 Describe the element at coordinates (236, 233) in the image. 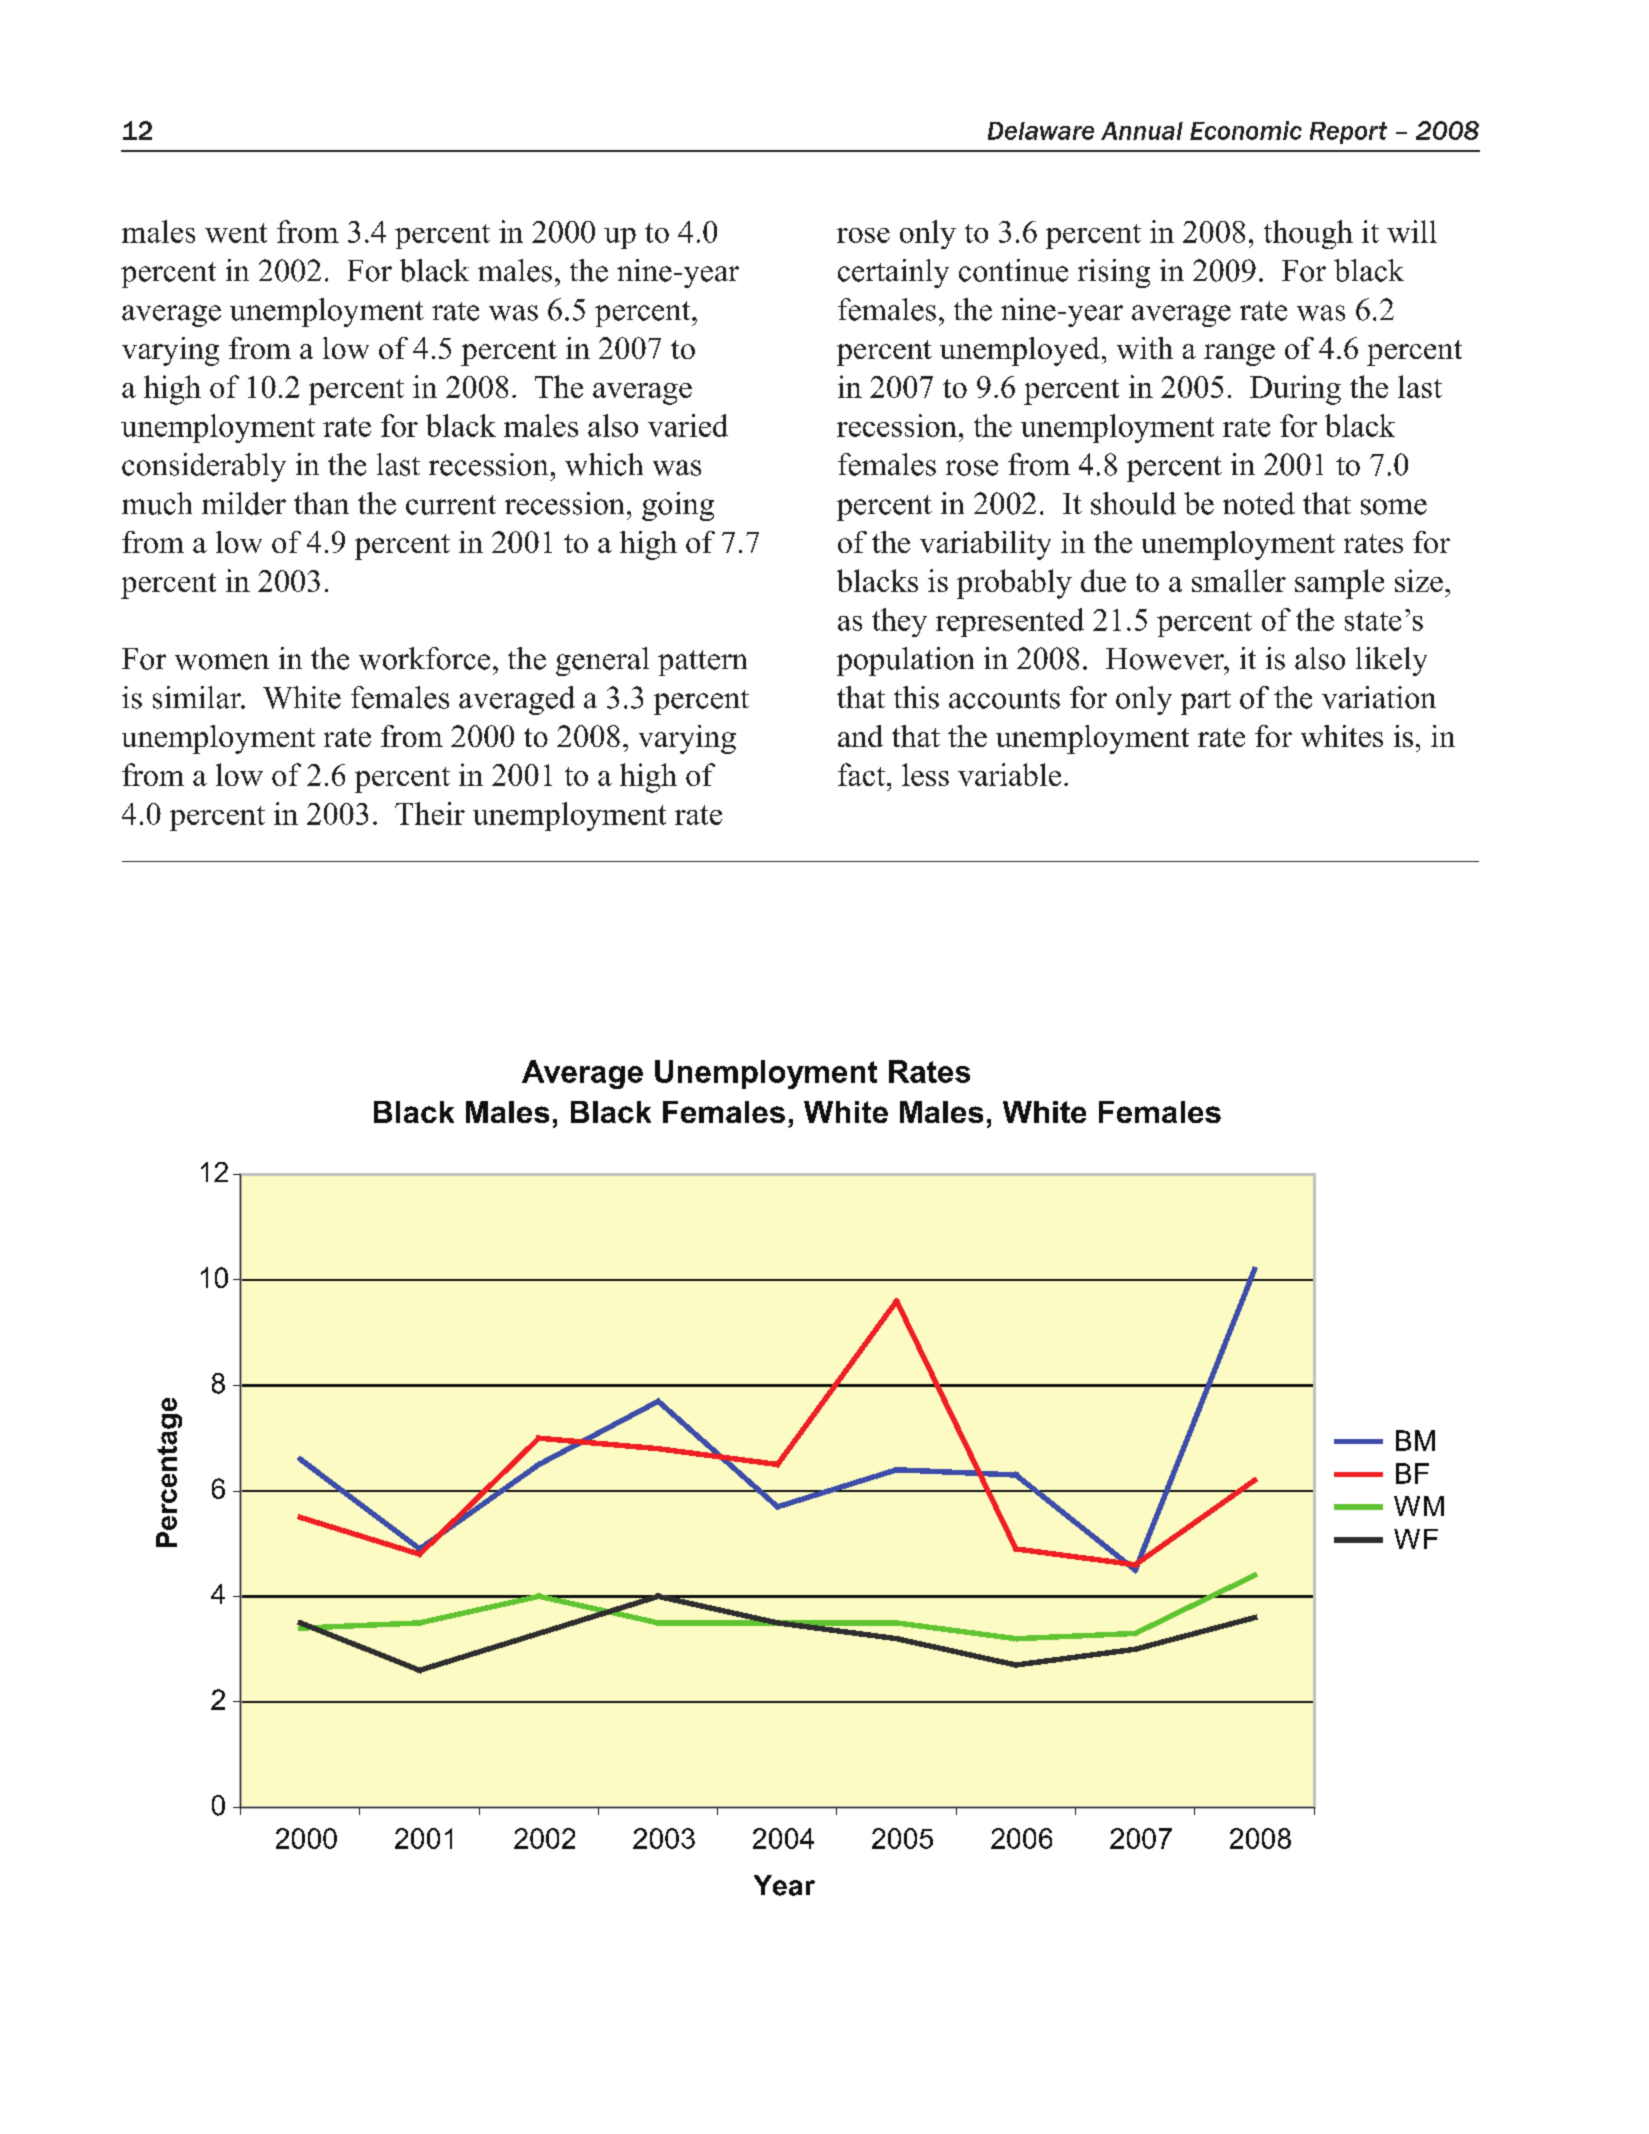

I see `went` at that location.
